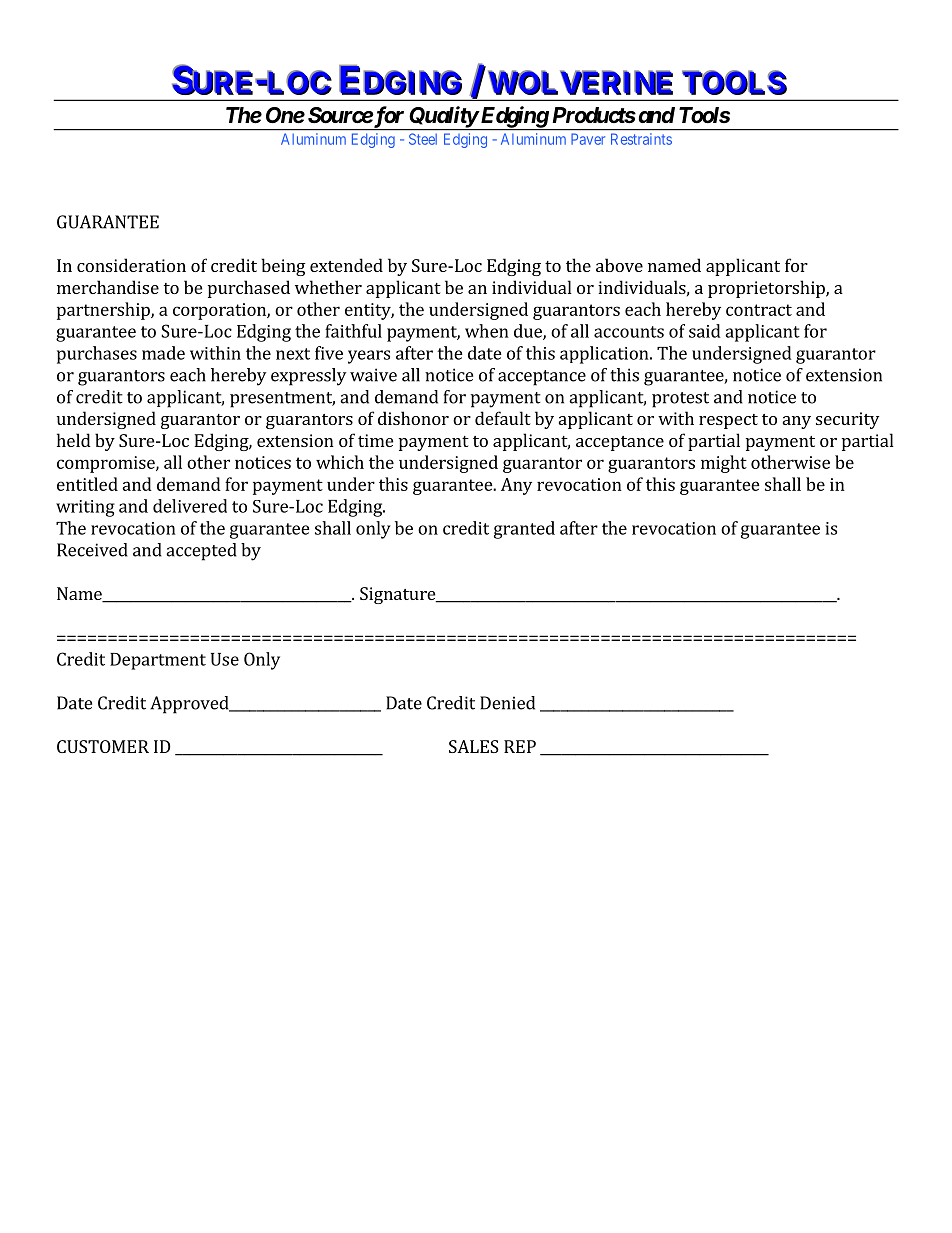 Image resolution: width=952 pixels, height=1233 pixels. I want to click on held, so click(74, 440).
